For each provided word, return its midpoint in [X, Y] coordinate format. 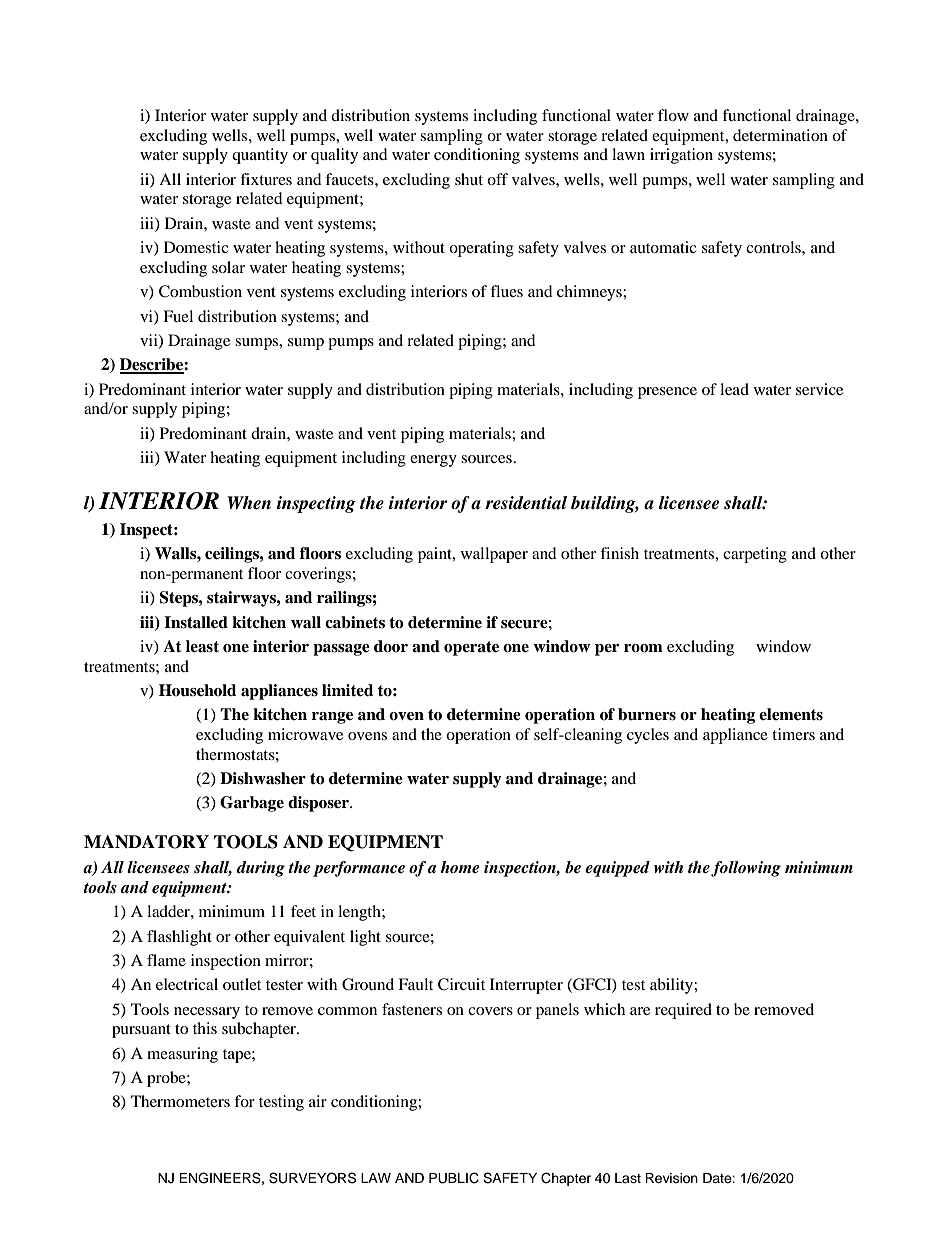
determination [780, 135]
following [746, 869]
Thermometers [180, 1101]
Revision [671, 1178]
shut [469, 179]
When [249, 503]
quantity [260, 156]
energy [433, 461]
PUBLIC [454, 1178]
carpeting [755, 555]
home [460, 867]
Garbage [252, 804]
